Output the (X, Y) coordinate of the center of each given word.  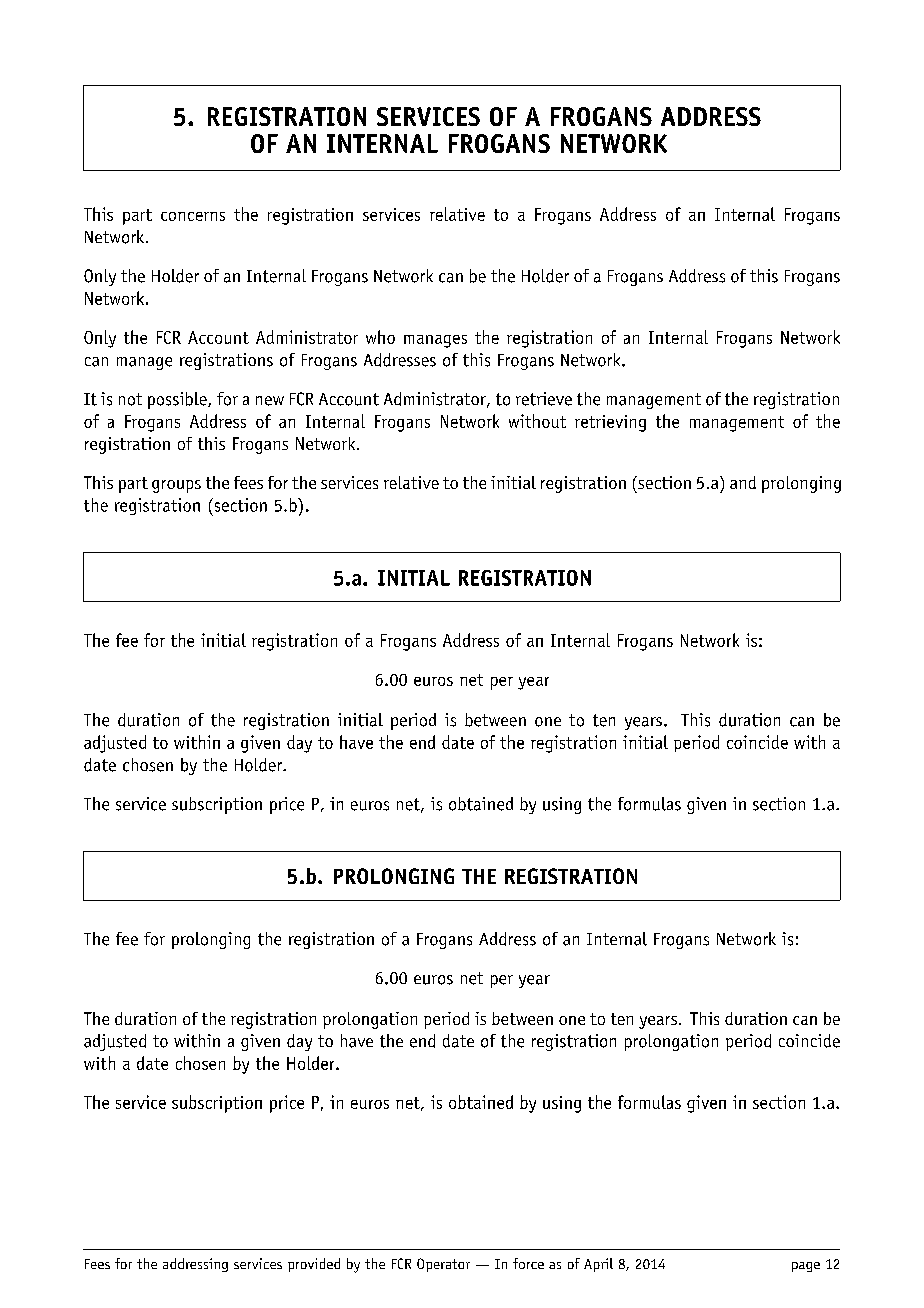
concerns (193, 216)
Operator (443, 1265)
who (380, 337)
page (806, 1267)
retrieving (610, 423)
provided (314, 1265)
